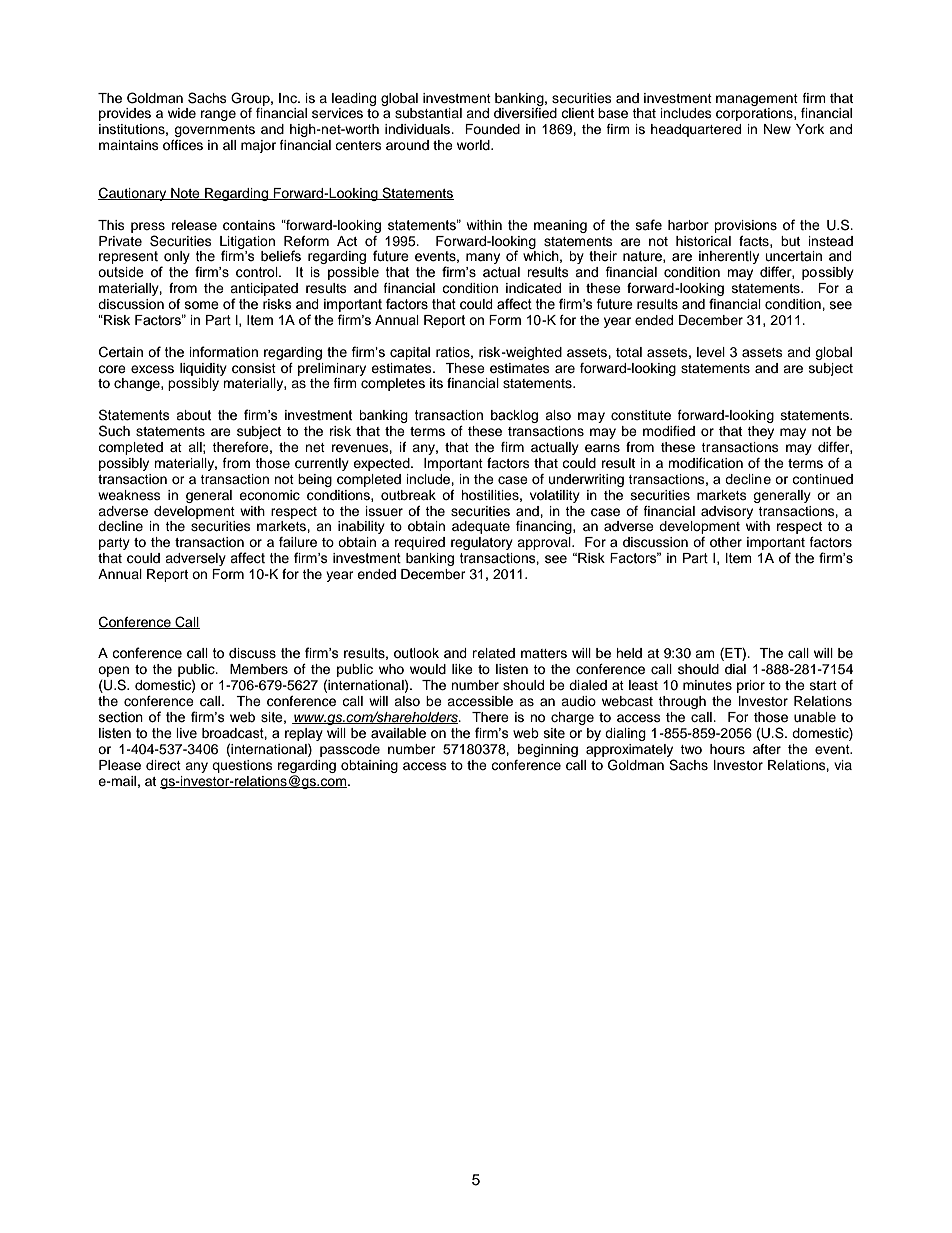  Describe the element at coordinates (729, 257) in the screenshot. I see `inherently` at that location.
